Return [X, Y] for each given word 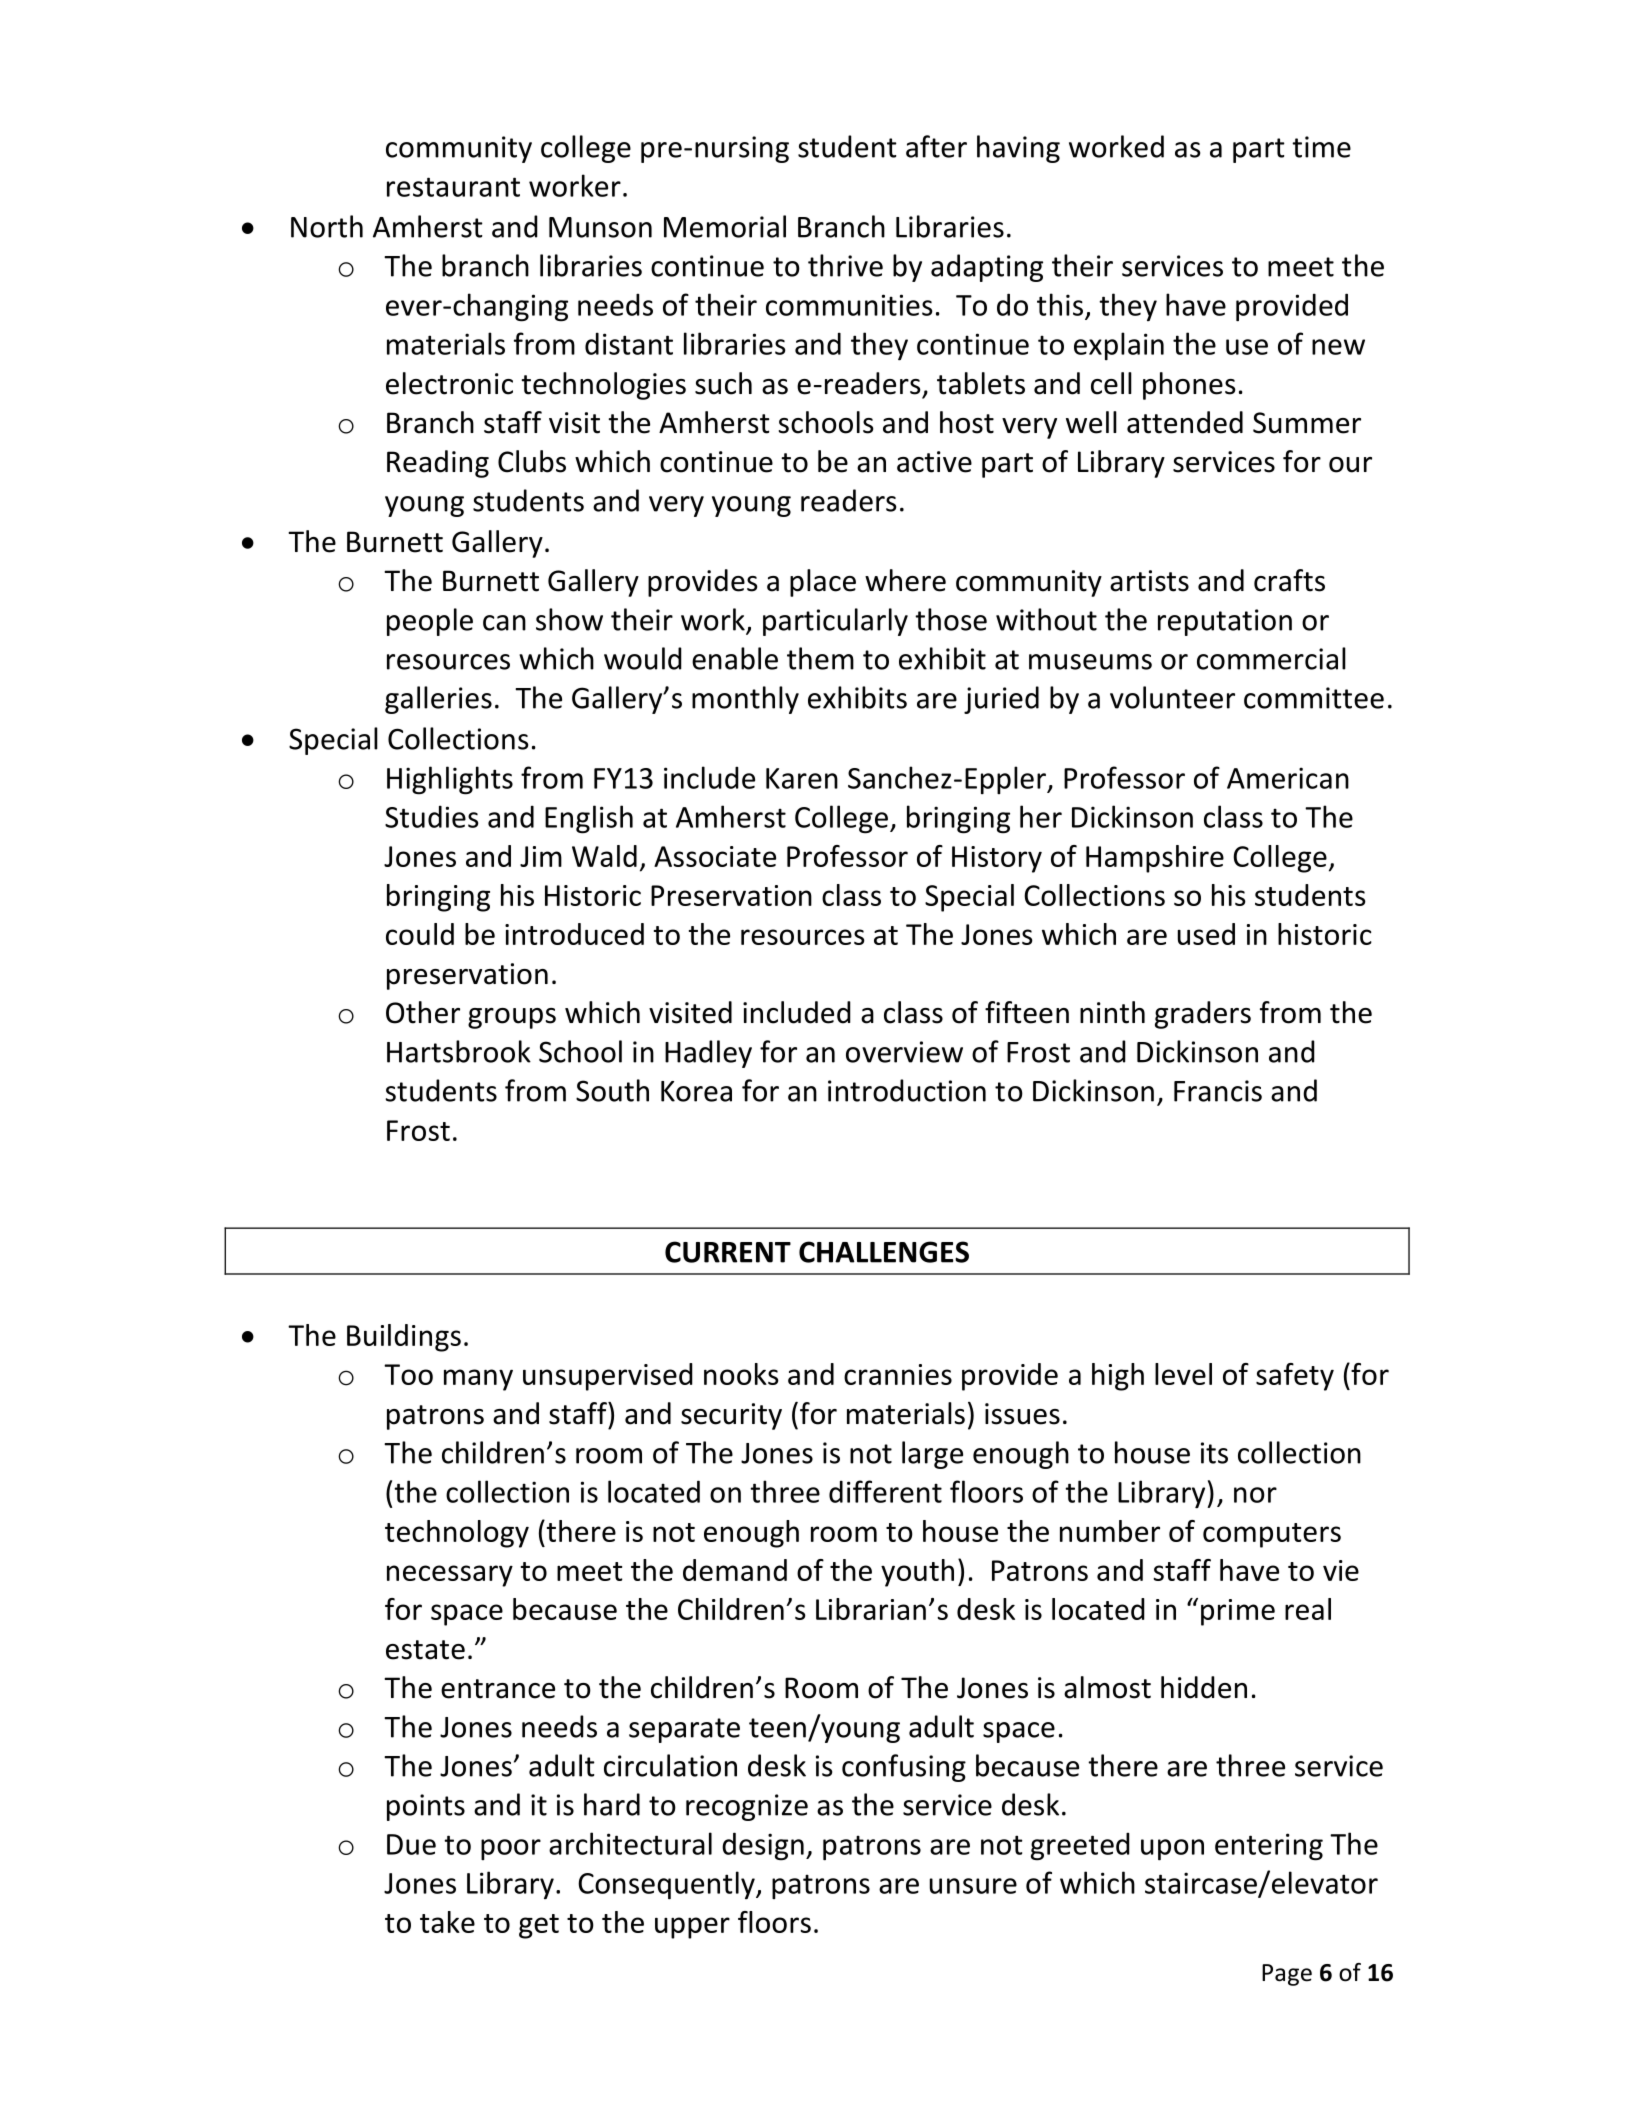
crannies [898, 1374]
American [1288, 778]
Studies [432, 816]
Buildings [404, 1338]
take [447, 1922]
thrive [845, 265]
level [1183, 1374]
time [1321, 147]
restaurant [453, 187]
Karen [802, 778]
